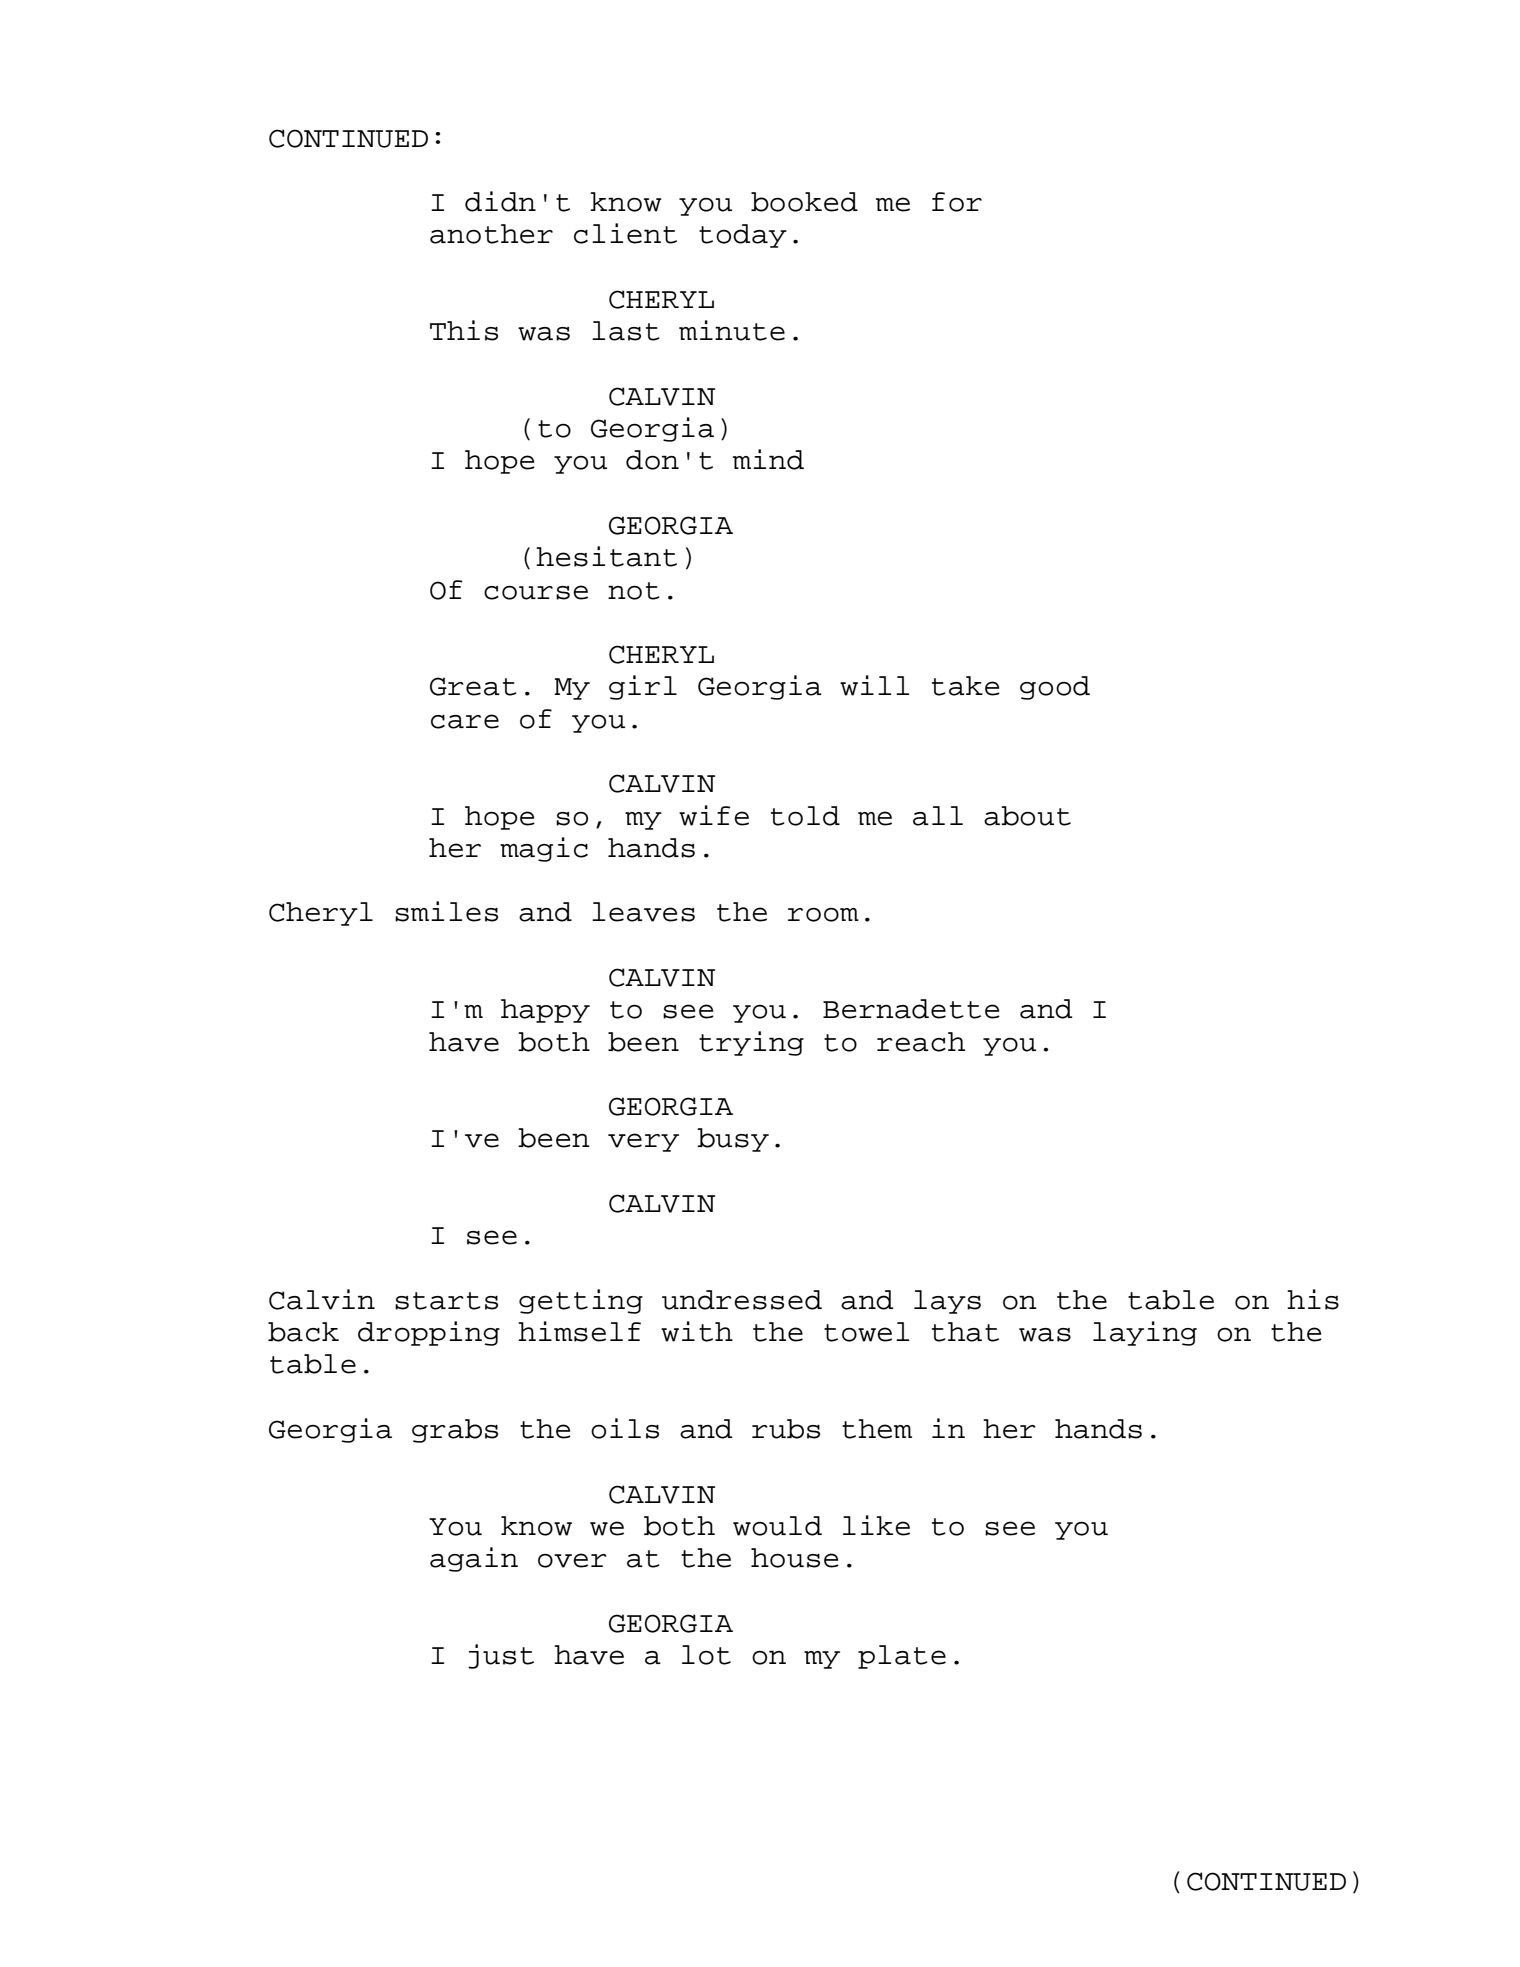 Image resolution: width=1520 pixels, height=1967 pixels. I want to click on today, so click(743, 236).
